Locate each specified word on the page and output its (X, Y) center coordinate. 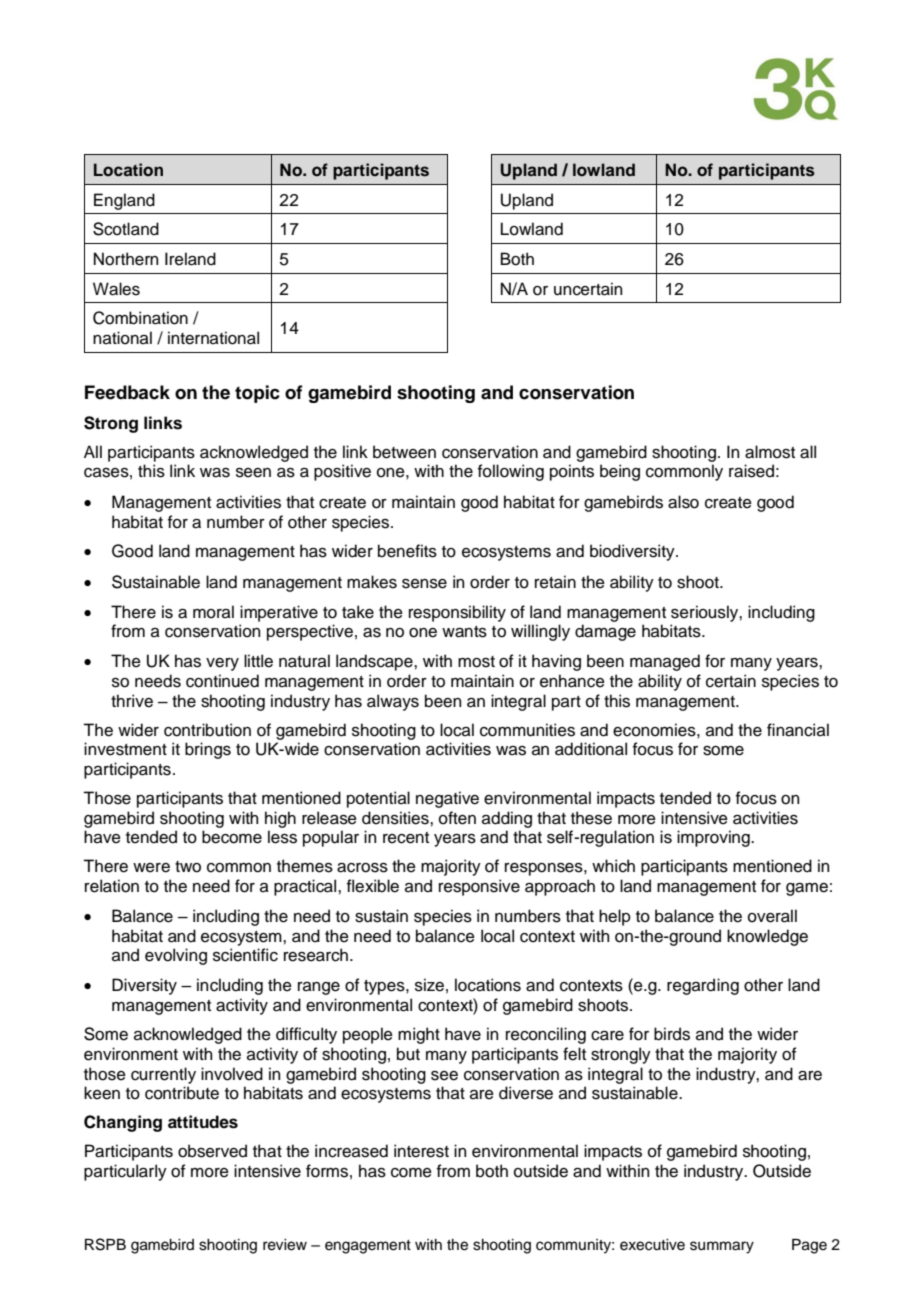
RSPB (105, 1244)
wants (464, 632)
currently (163, 1075)
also (683, 502)
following (511, 472)
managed (665, 662)
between (404, 452)
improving (714, 838)
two (188, 867)
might (419, 1035)
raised (751, 471)
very (222, 664)
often (457, 818)
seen (253, 473)
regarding (703, 986)
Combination (140, 318)
